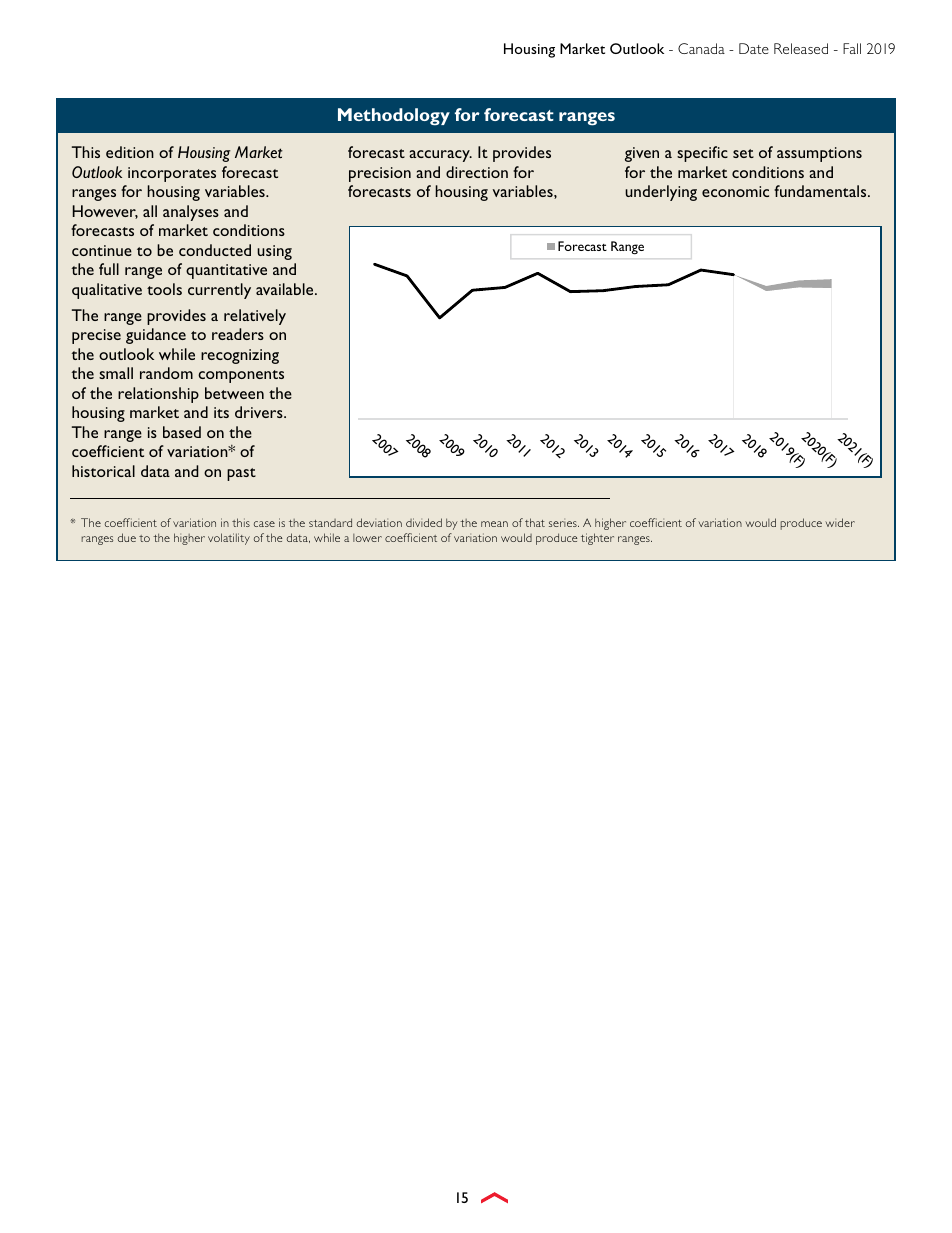  Describe the element at coordinates (701, 48) in the image. I see `Canada` at that location.
